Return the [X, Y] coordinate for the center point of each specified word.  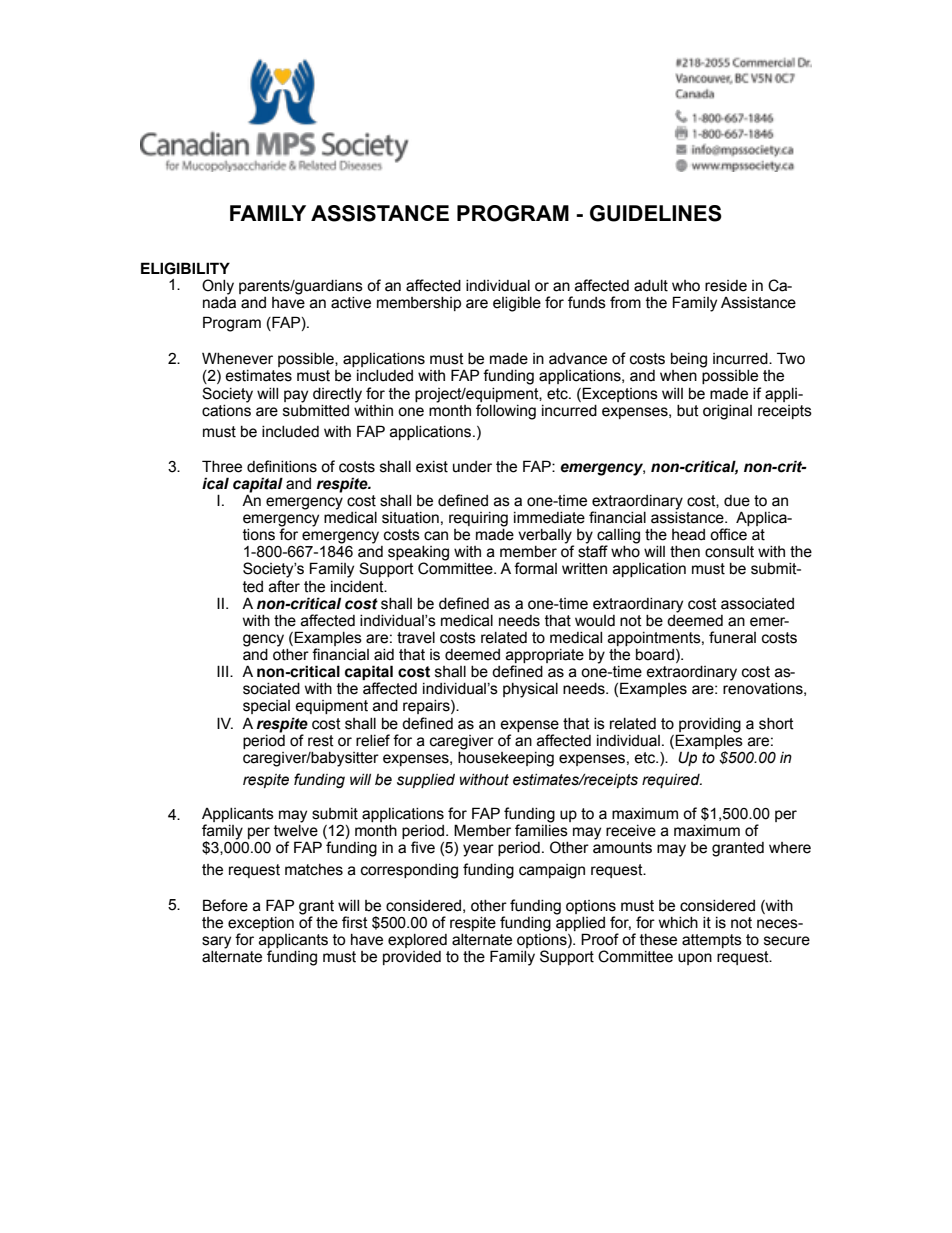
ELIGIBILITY [185, 268]
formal [535, 568]
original [727, 412]
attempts [712, 941]
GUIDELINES [656, 213]
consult [729, 552]
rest [321, 741]
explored [417, 941]
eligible [517, 304]
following [506, 412]
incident [358, 587]
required [672, 781]
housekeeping [506, 758]
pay [296, 396]
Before [225, 905]
